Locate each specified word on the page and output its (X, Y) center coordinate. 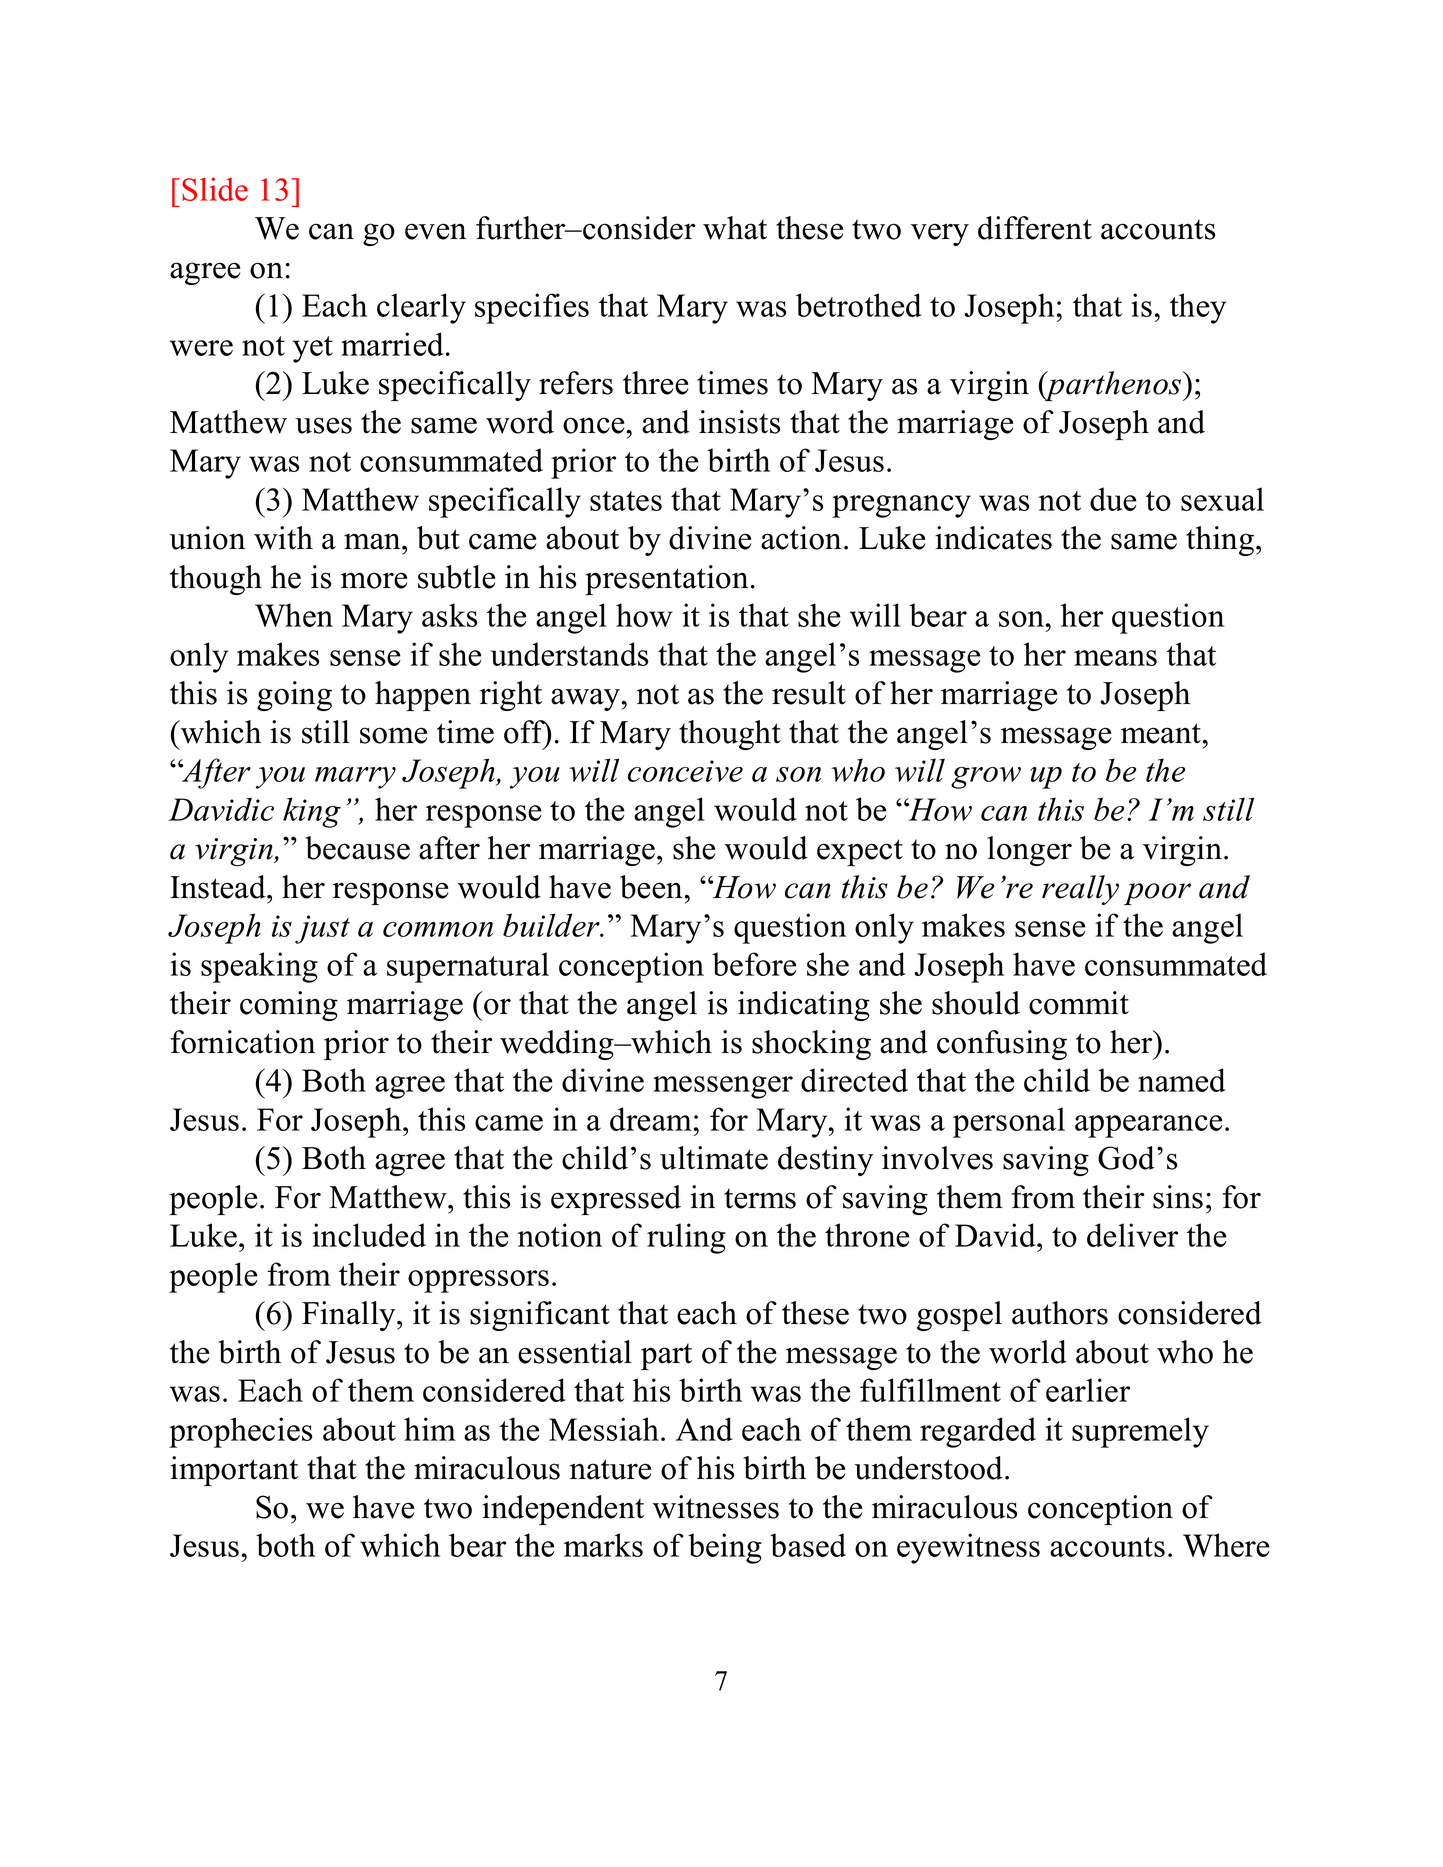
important (234, 1471)
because (357, 848)
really (1080, 890)
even (436, 231)
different (1035, 228)
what (735, 228)
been (652, 887)
